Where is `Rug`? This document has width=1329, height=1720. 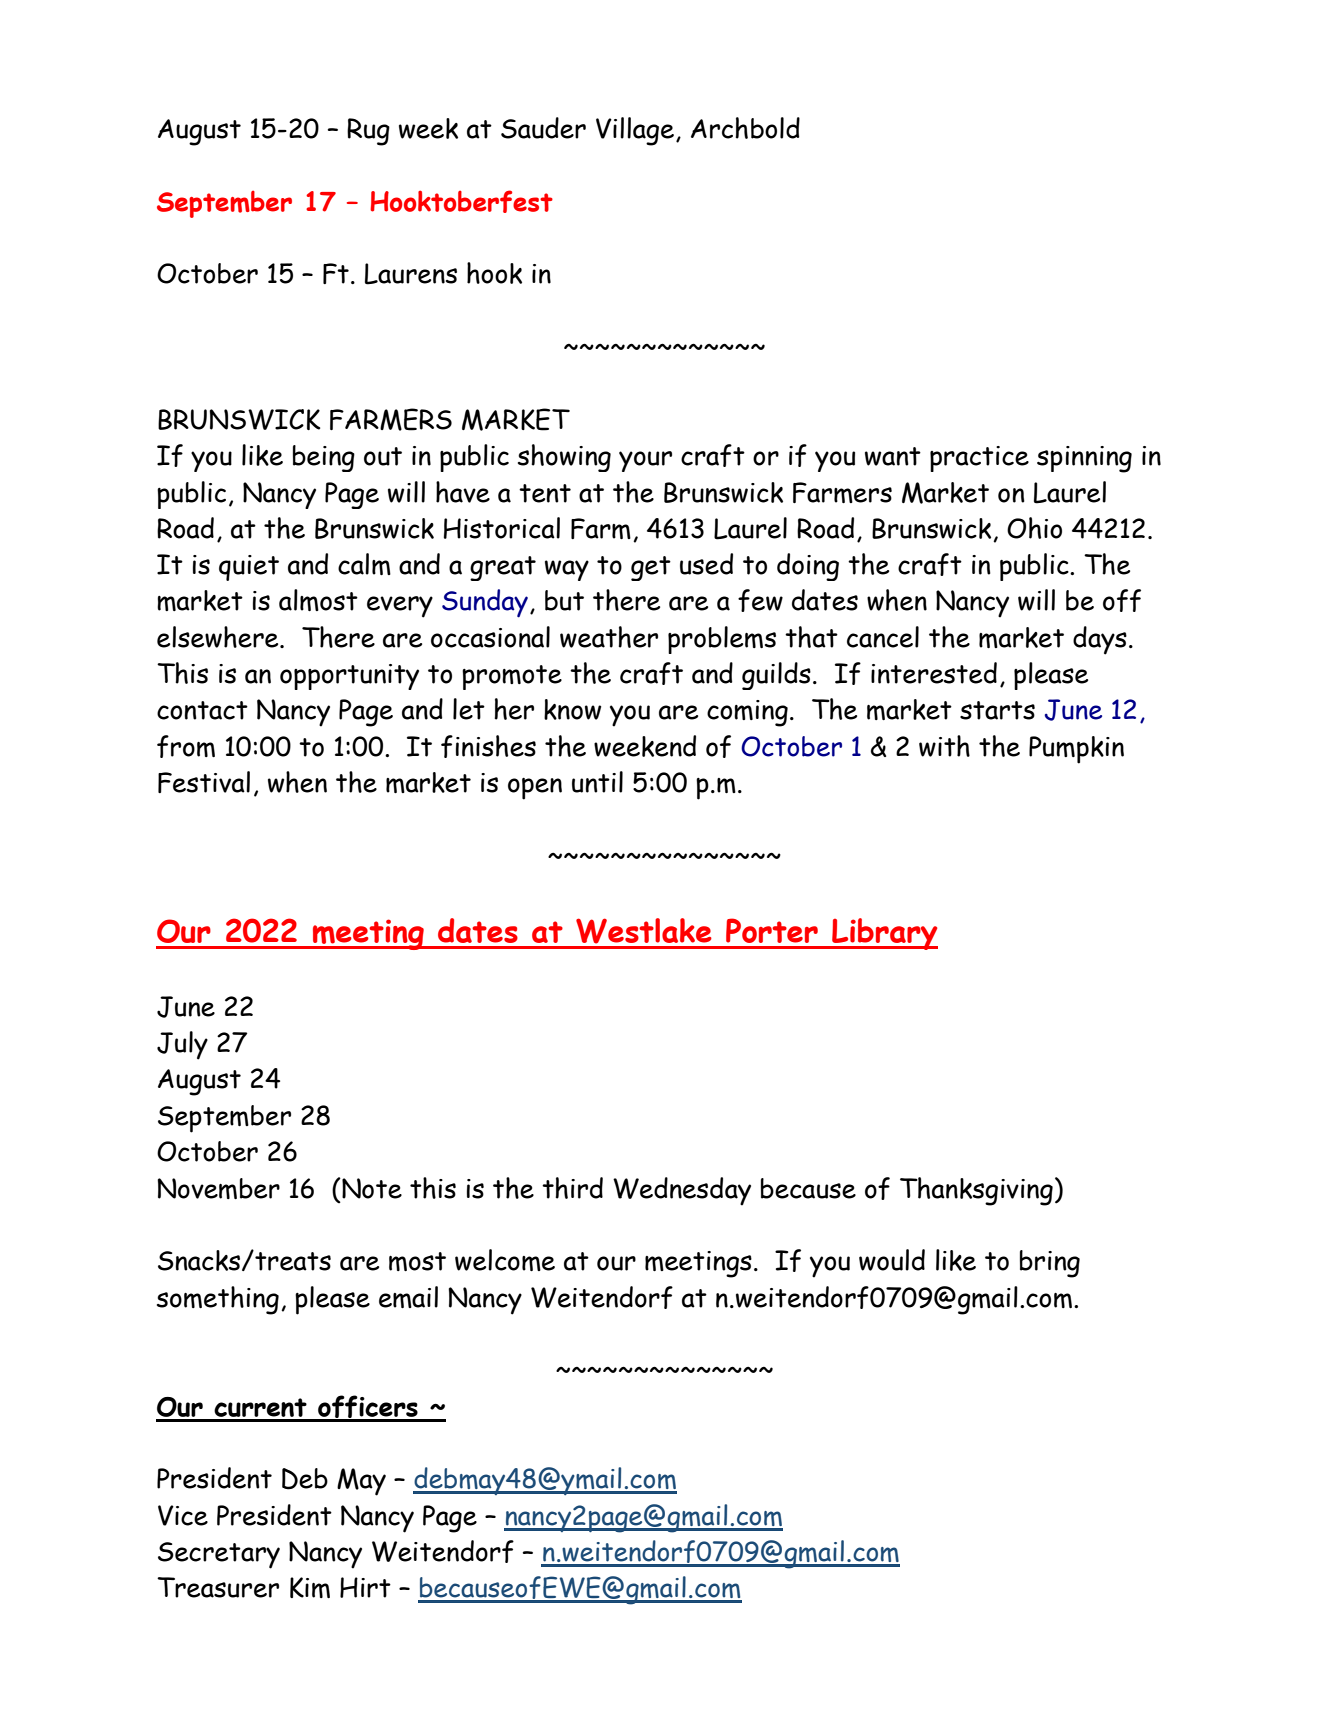
Rug is located at coordinates (368, 132).
